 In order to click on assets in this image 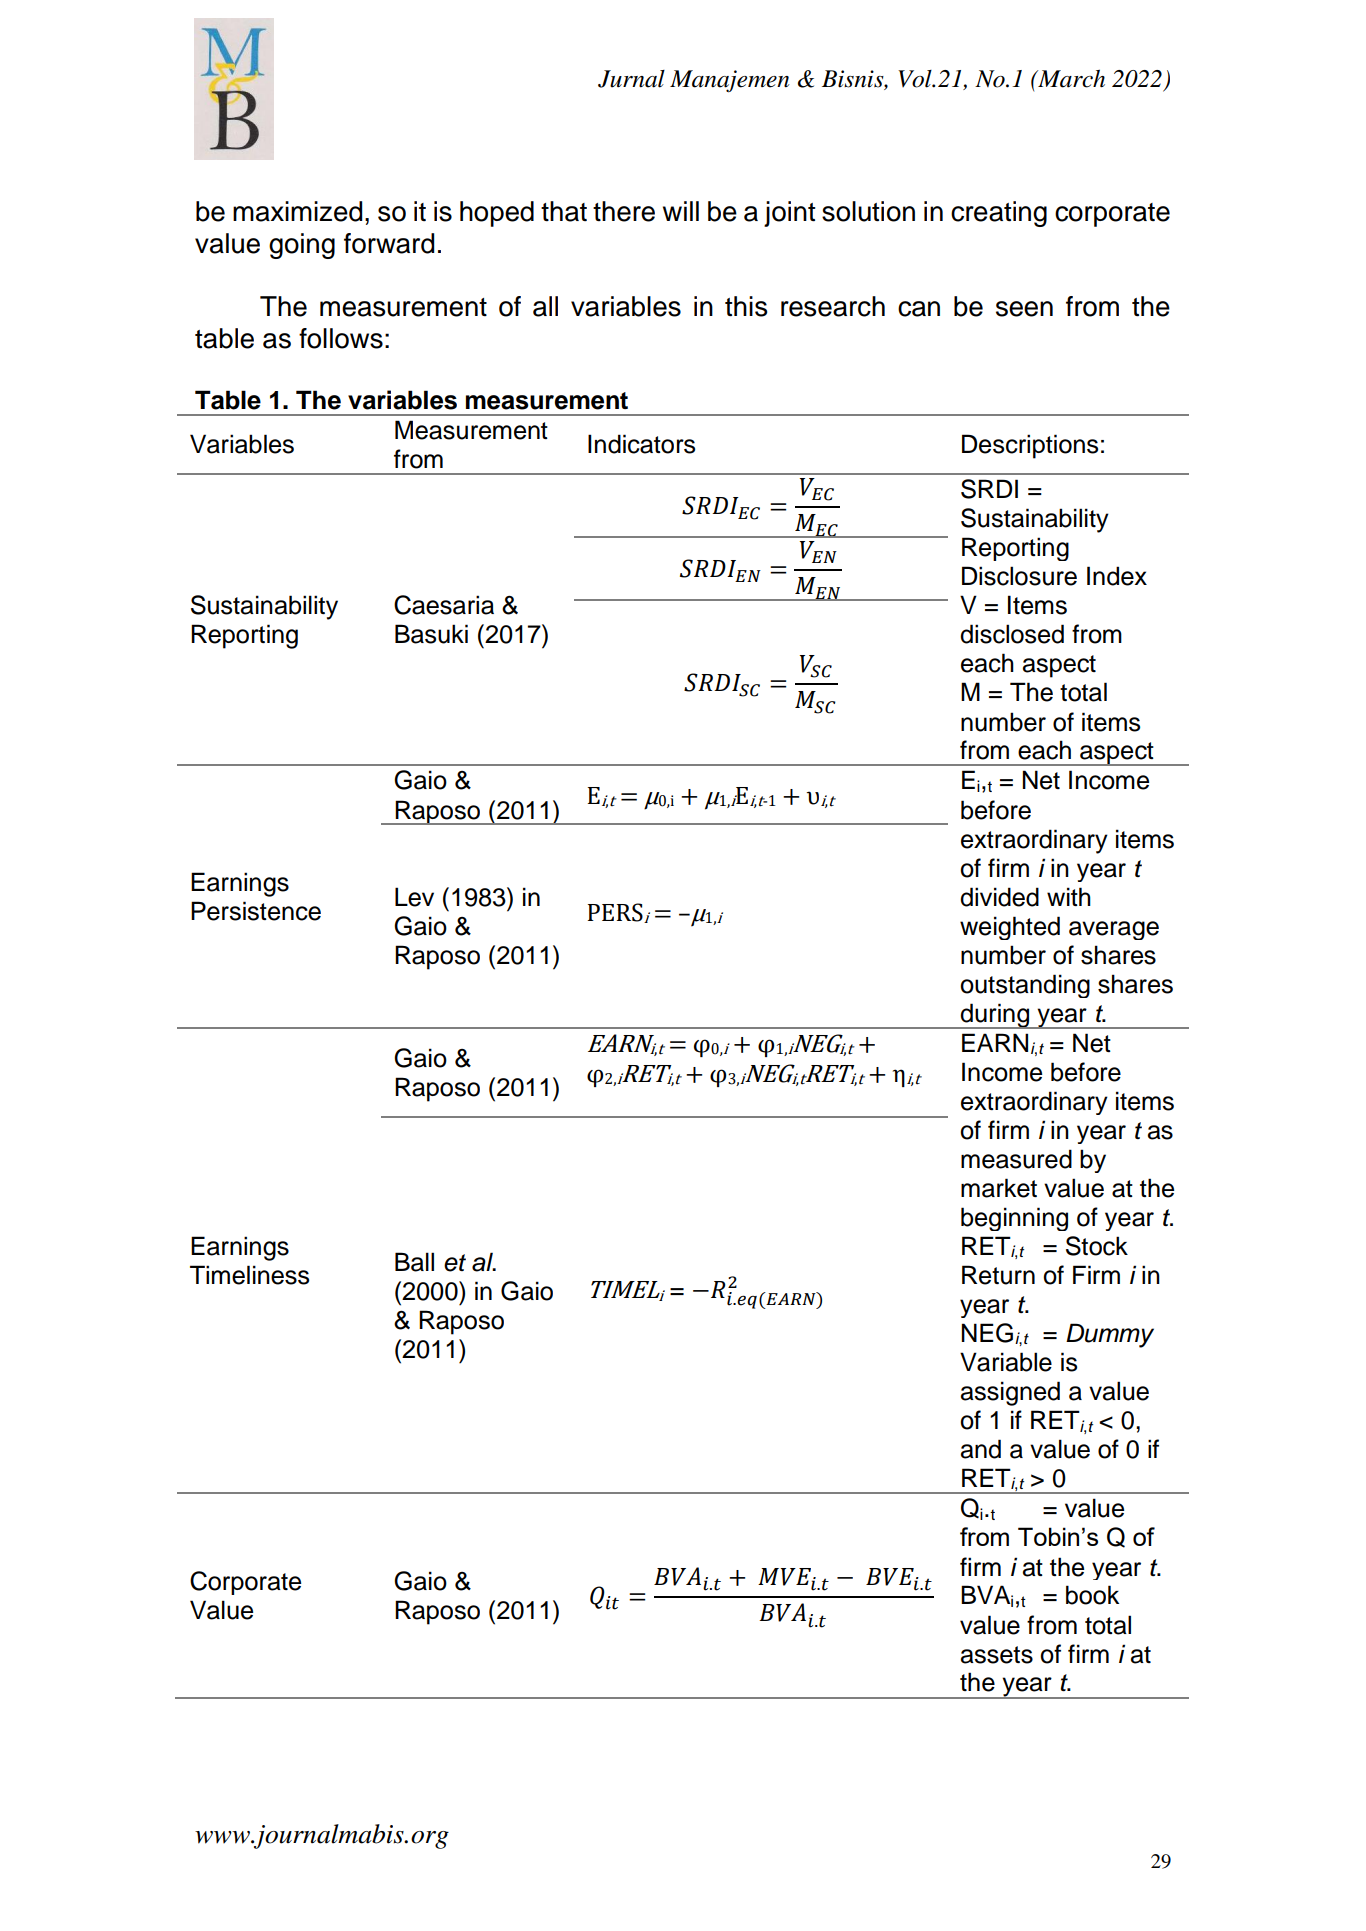, I will do `click(997, 1655)`.
